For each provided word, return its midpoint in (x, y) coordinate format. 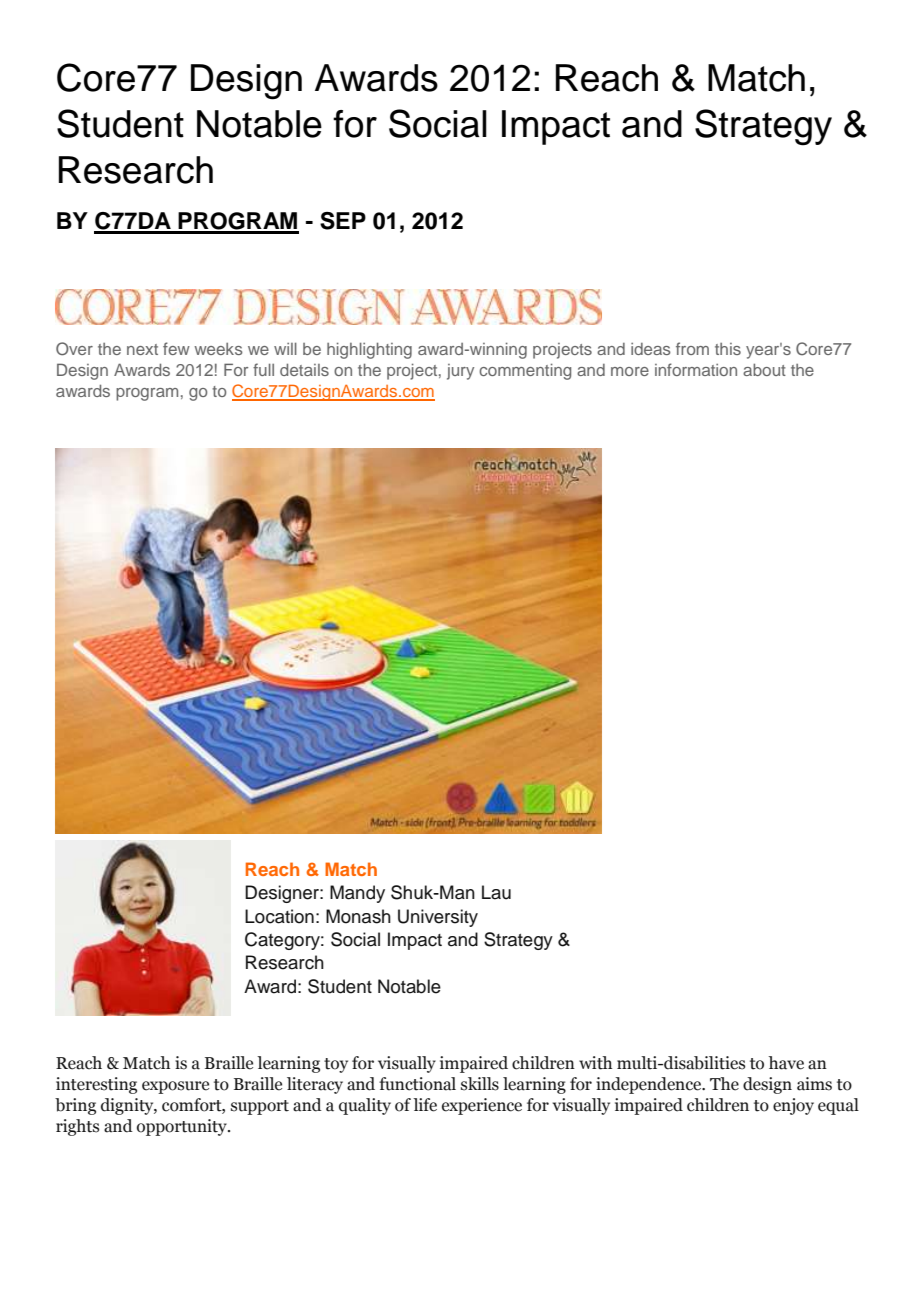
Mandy (357, 894)
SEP (343, 221)
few (176, 348)
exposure (175, 1087)
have (786, 1063)
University (438, 918)
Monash (358, 916)
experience (482, 1106)
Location (279, 916)
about (764, 369)
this (728, 349)
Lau (496, 892)
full (263, 369)
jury (460, 372)
